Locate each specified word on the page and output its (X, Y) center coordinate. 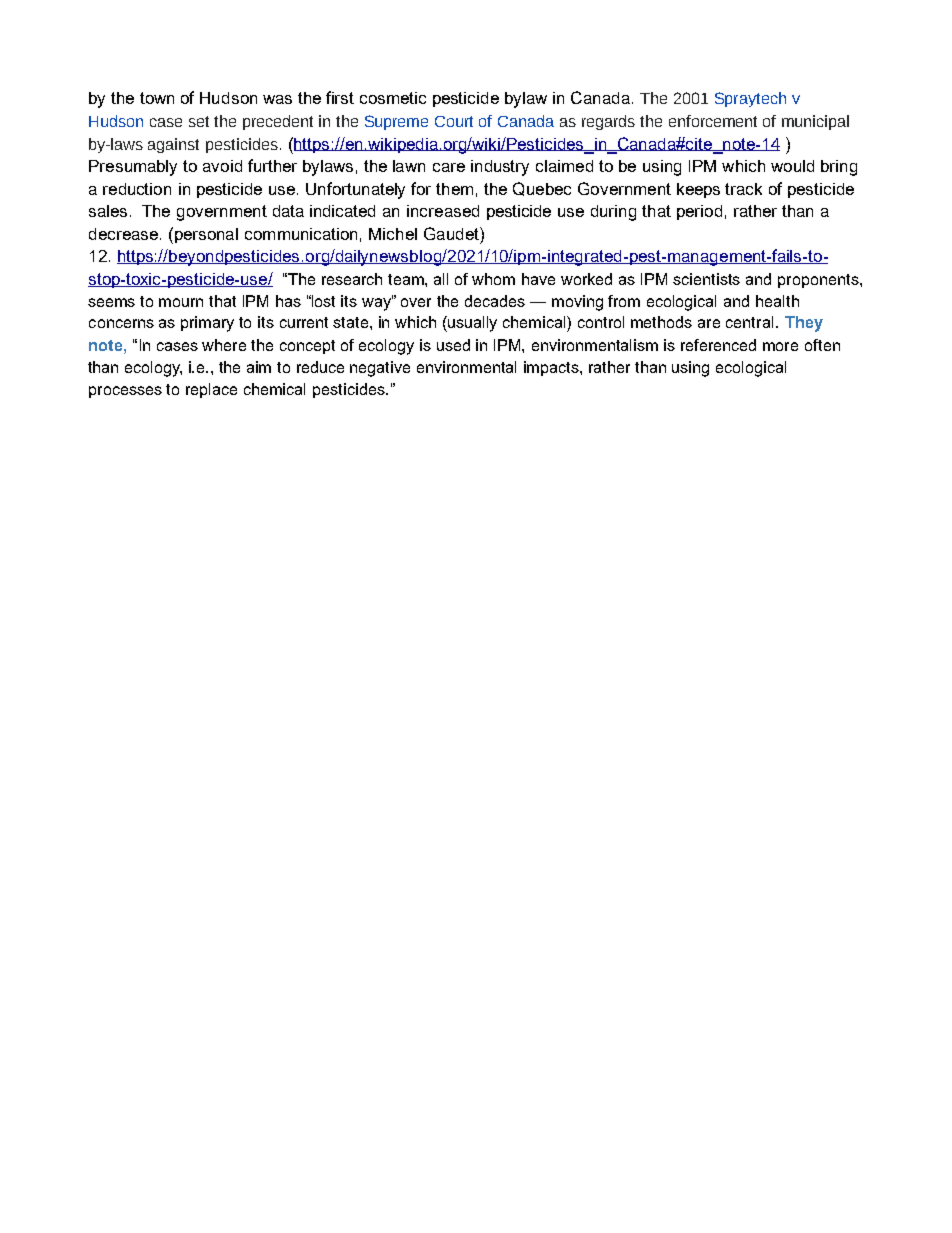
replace (211, 390)
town (157, 98)
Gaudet (452, 233)
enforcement (713, 121)
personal (206, 235)
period (699, 212)
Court (454, 121)
